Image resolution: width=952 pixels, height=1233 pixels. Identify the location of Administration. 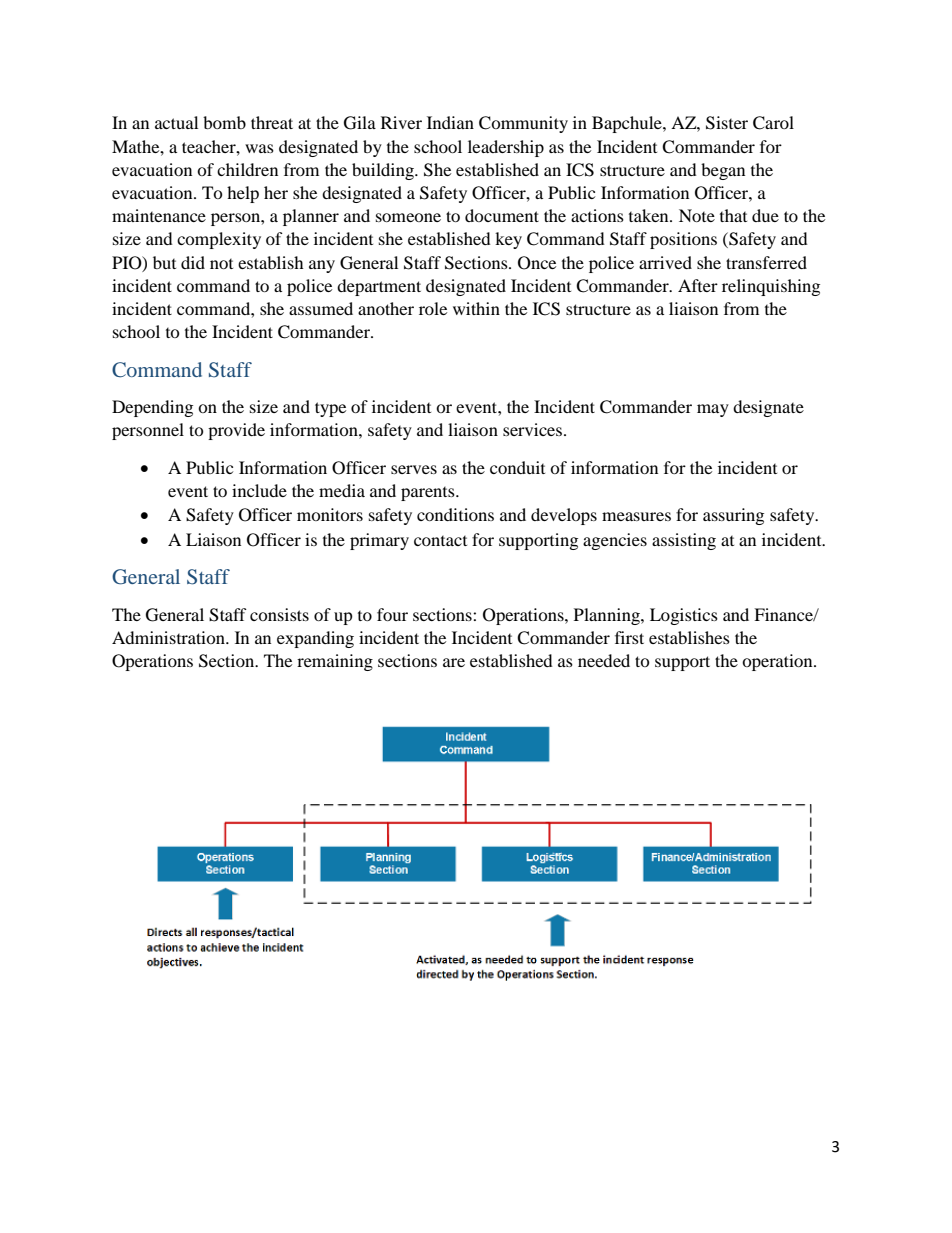
(169, 637).
